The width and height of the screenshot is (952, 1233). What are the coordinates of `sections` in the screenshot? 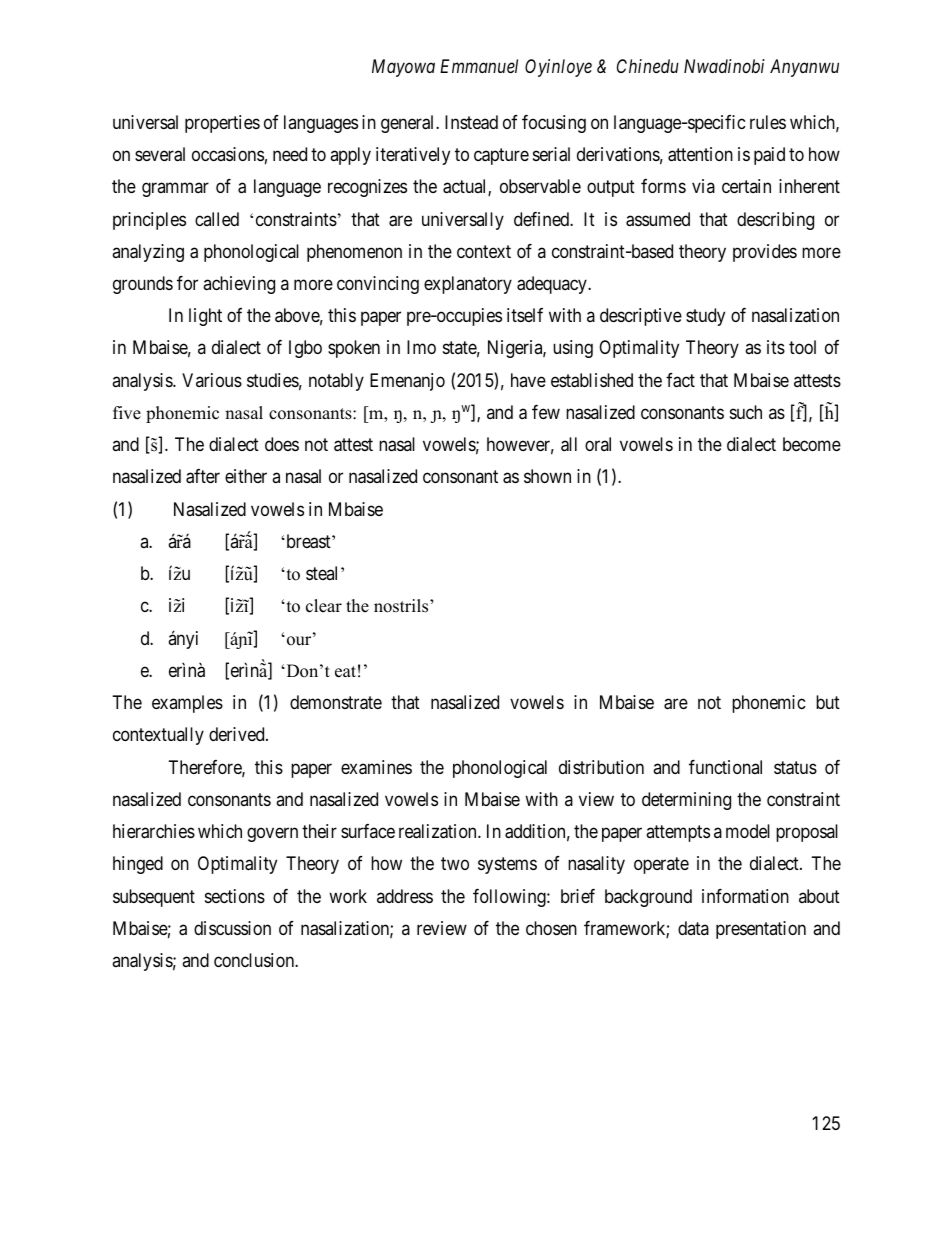 It's located at (235, 896).
